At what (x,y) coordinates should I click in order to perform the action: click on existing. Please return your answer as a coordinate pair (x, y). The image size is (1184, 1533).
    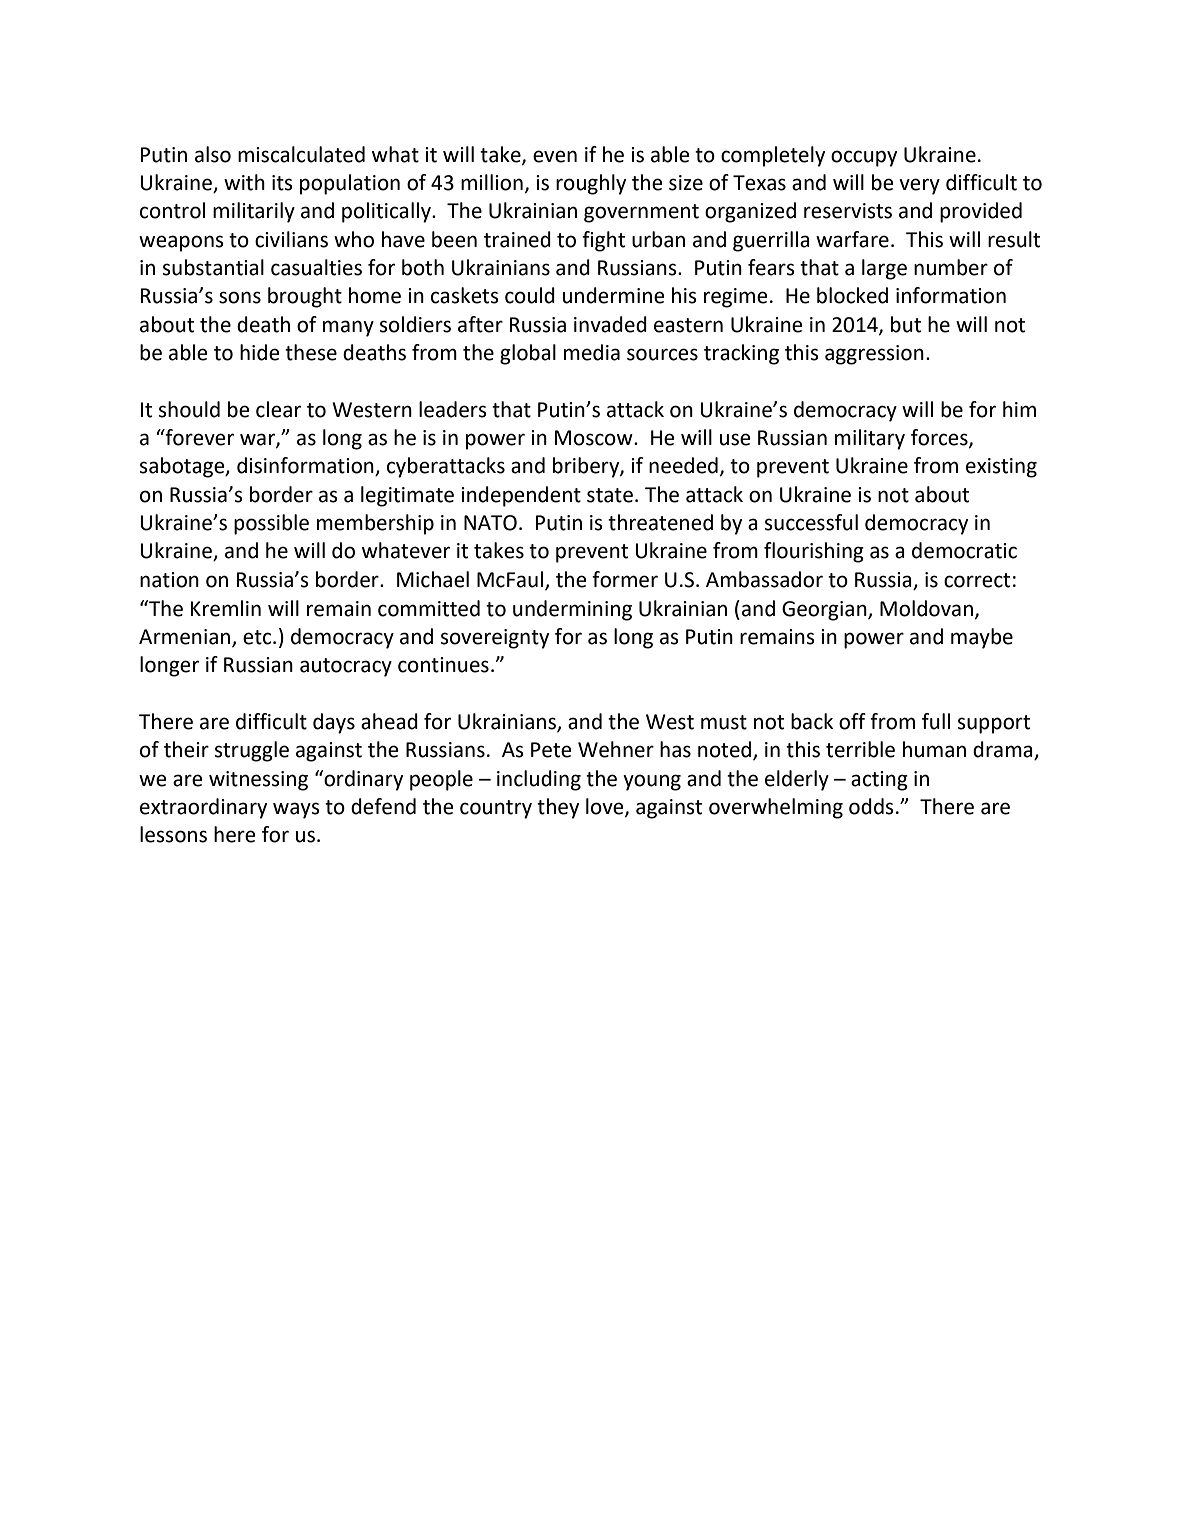
    Looking at the image, I should click on (1001, 468).
